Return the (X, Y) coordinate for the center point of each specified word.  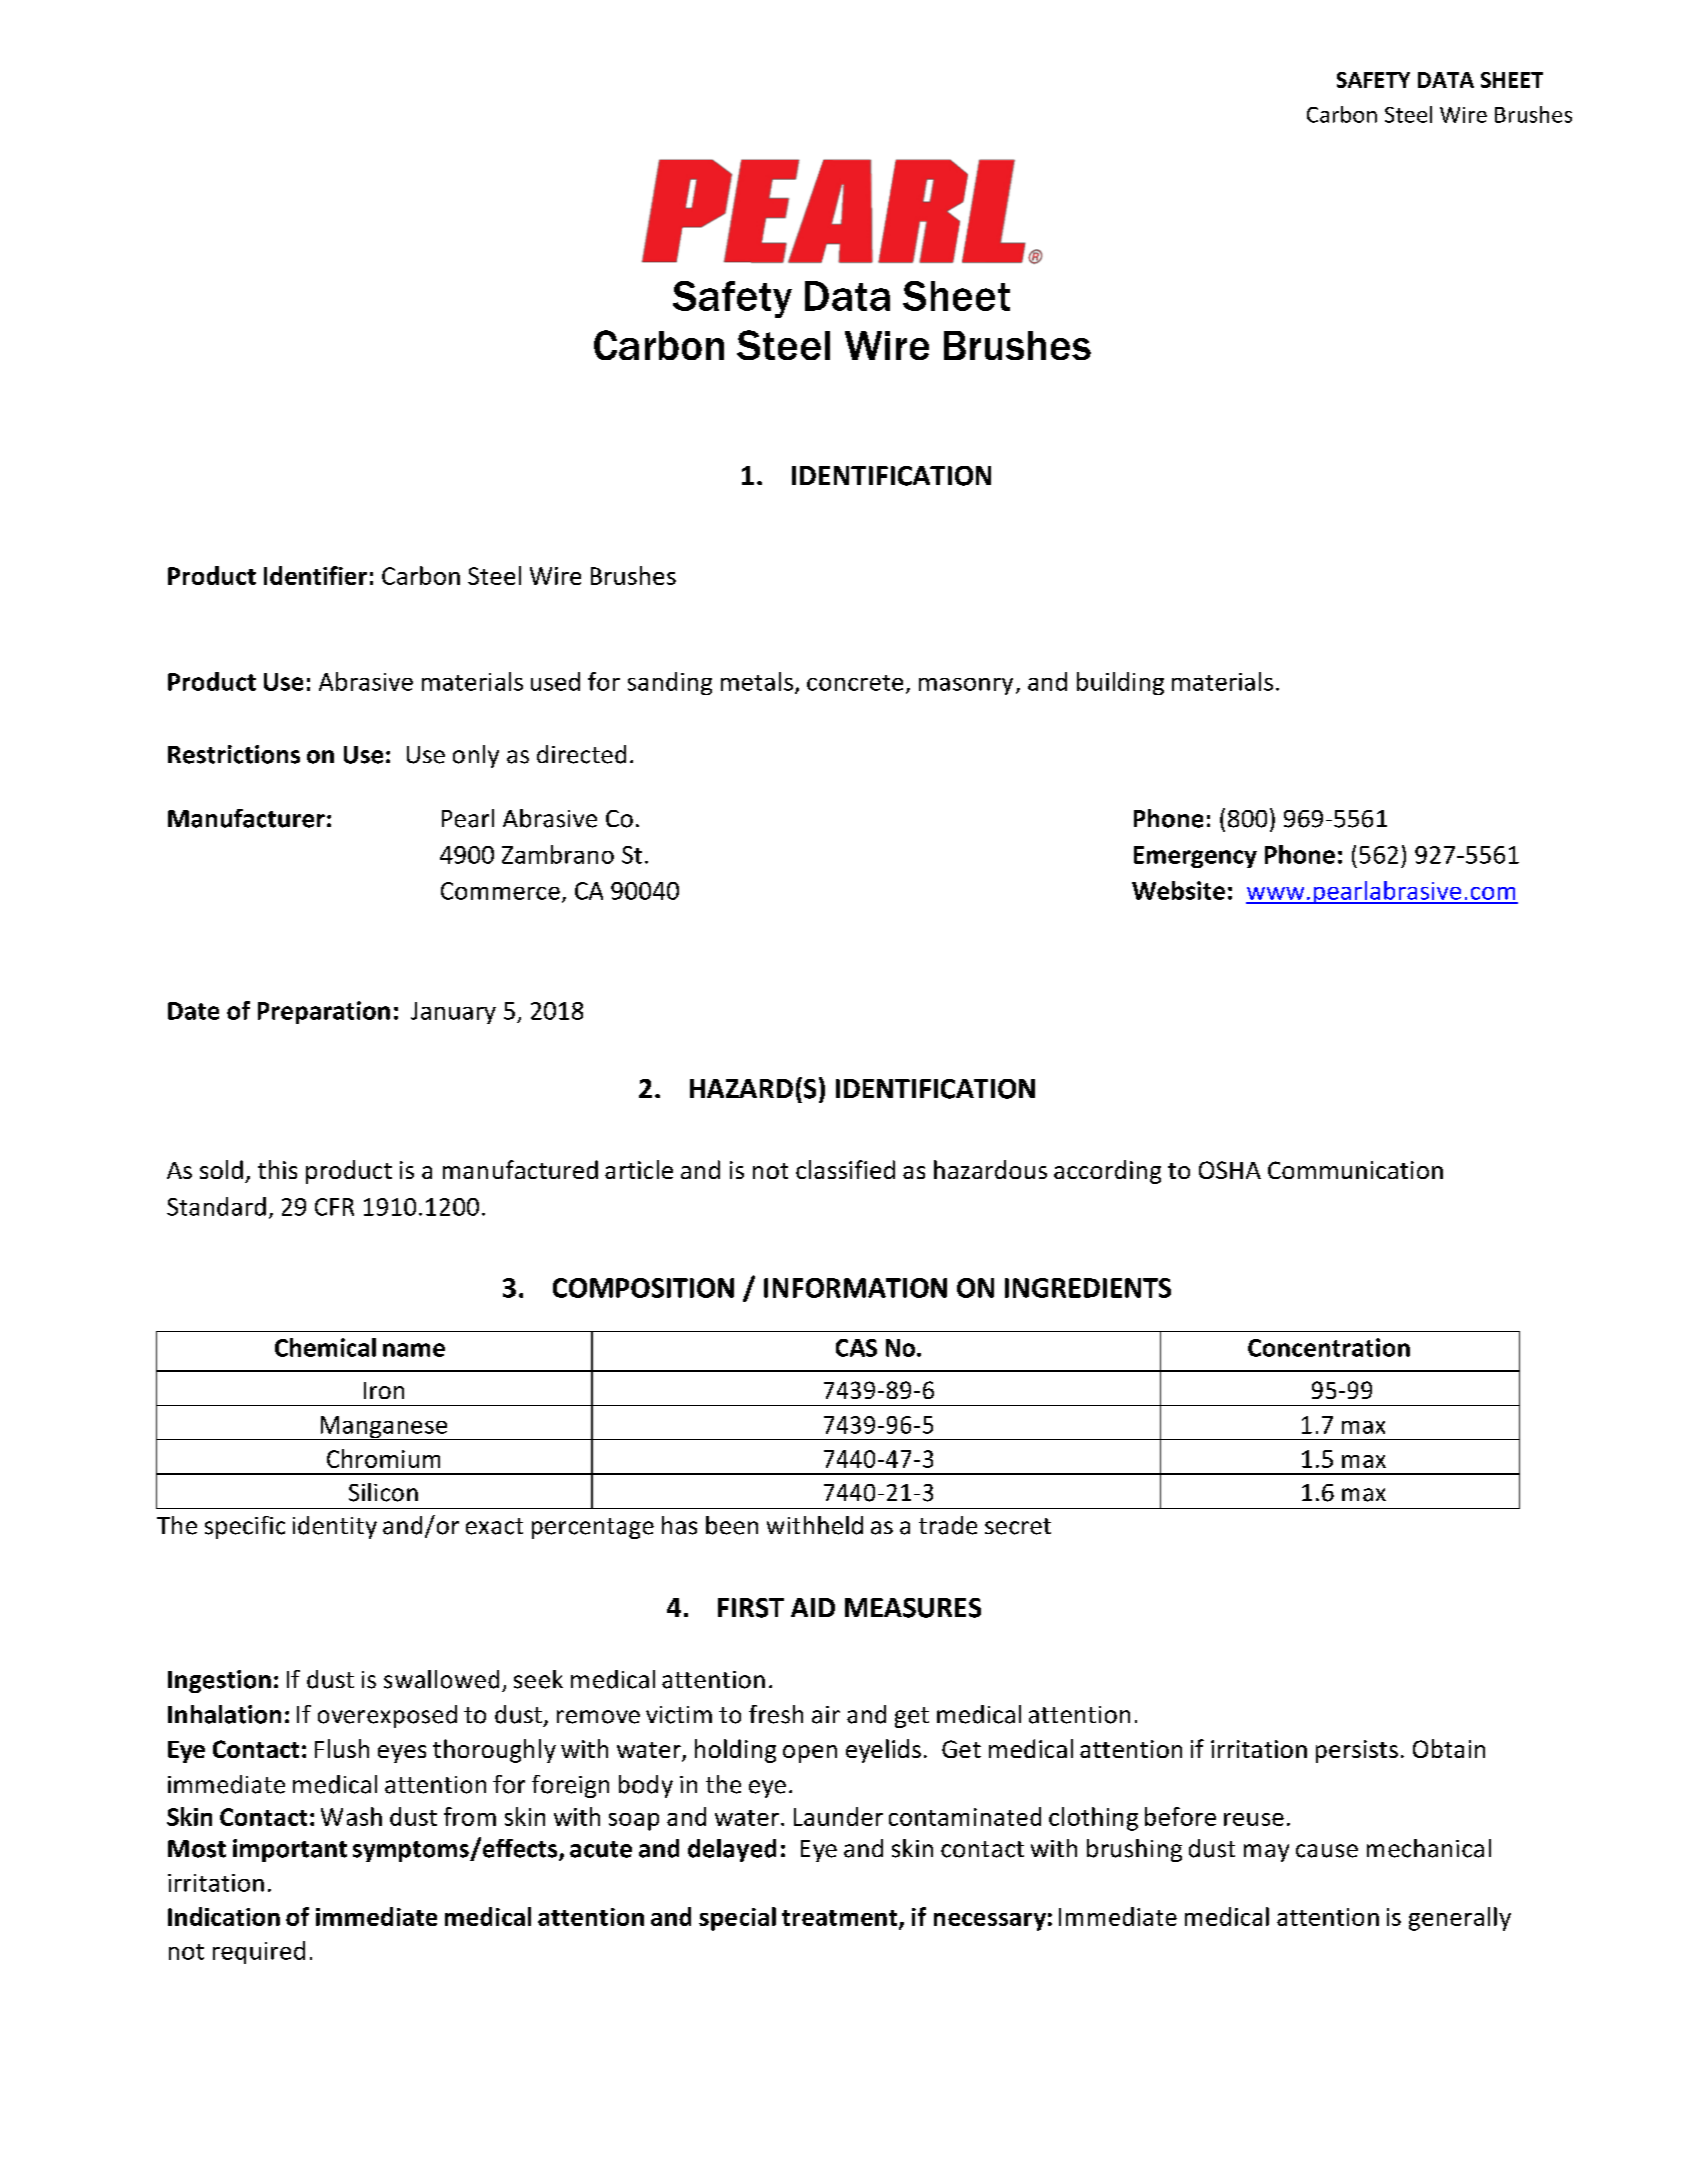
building (1120, 683)
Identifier (315, 575)
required (259, 1952)
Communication (1355, 1170)
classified (845, 1169)
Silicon (383, 1492)
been (732, 1525)
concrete (855, 683)
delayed (732, 1850)
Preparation (324, 1012)
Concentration (1329, 1347)
